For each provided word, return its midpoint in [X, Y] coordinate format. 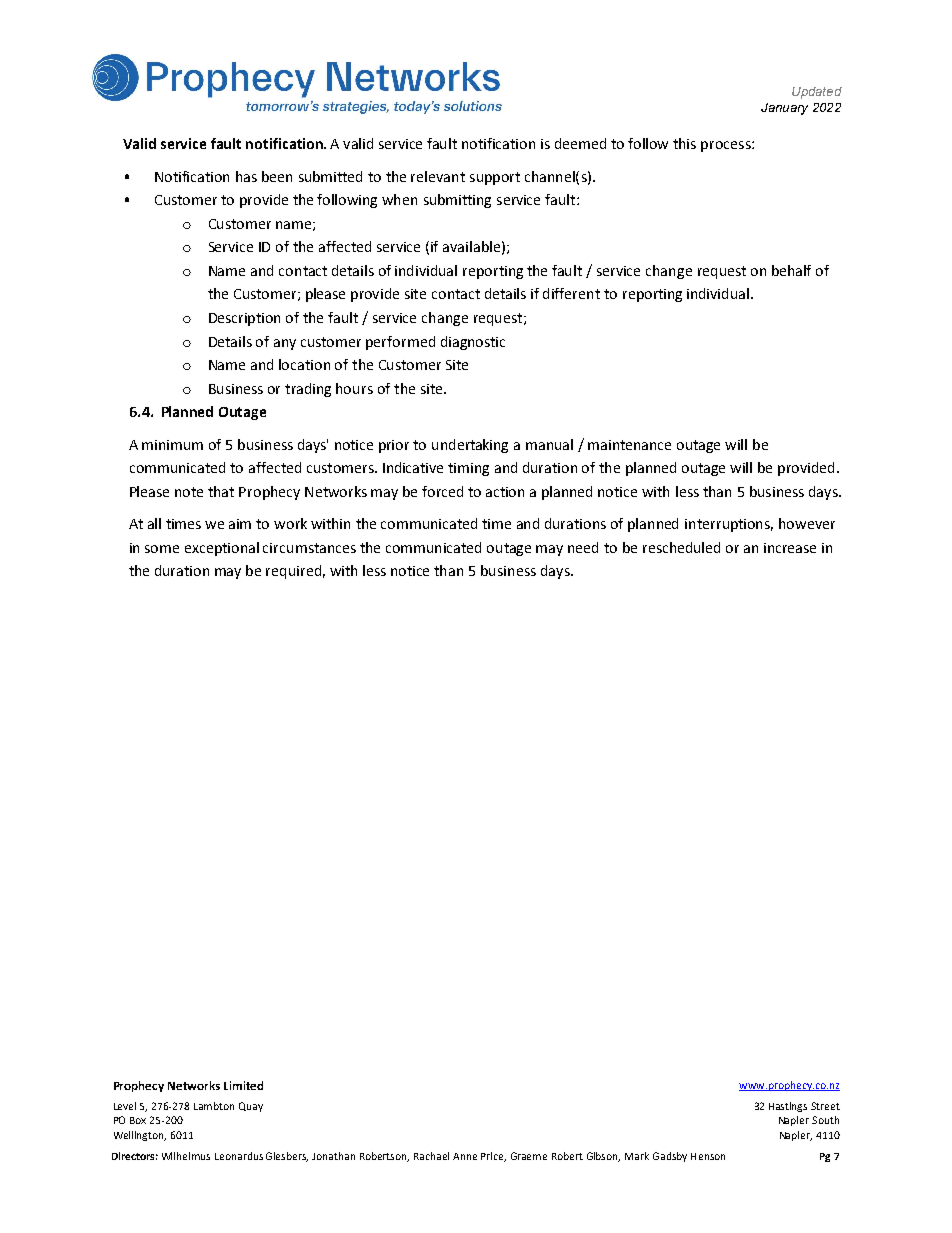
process [727, 146]
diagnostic [473, 343]
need [583, 547]
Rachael [431, 1156]
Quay [251, 1107]
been [277, 176]
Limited [243, 1085]
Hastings [788, 1107]
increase [790, 548]
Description [244, 319]
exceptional [222, 549]
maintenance [629, 445]
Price [493, 1157]
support [495, 178]
